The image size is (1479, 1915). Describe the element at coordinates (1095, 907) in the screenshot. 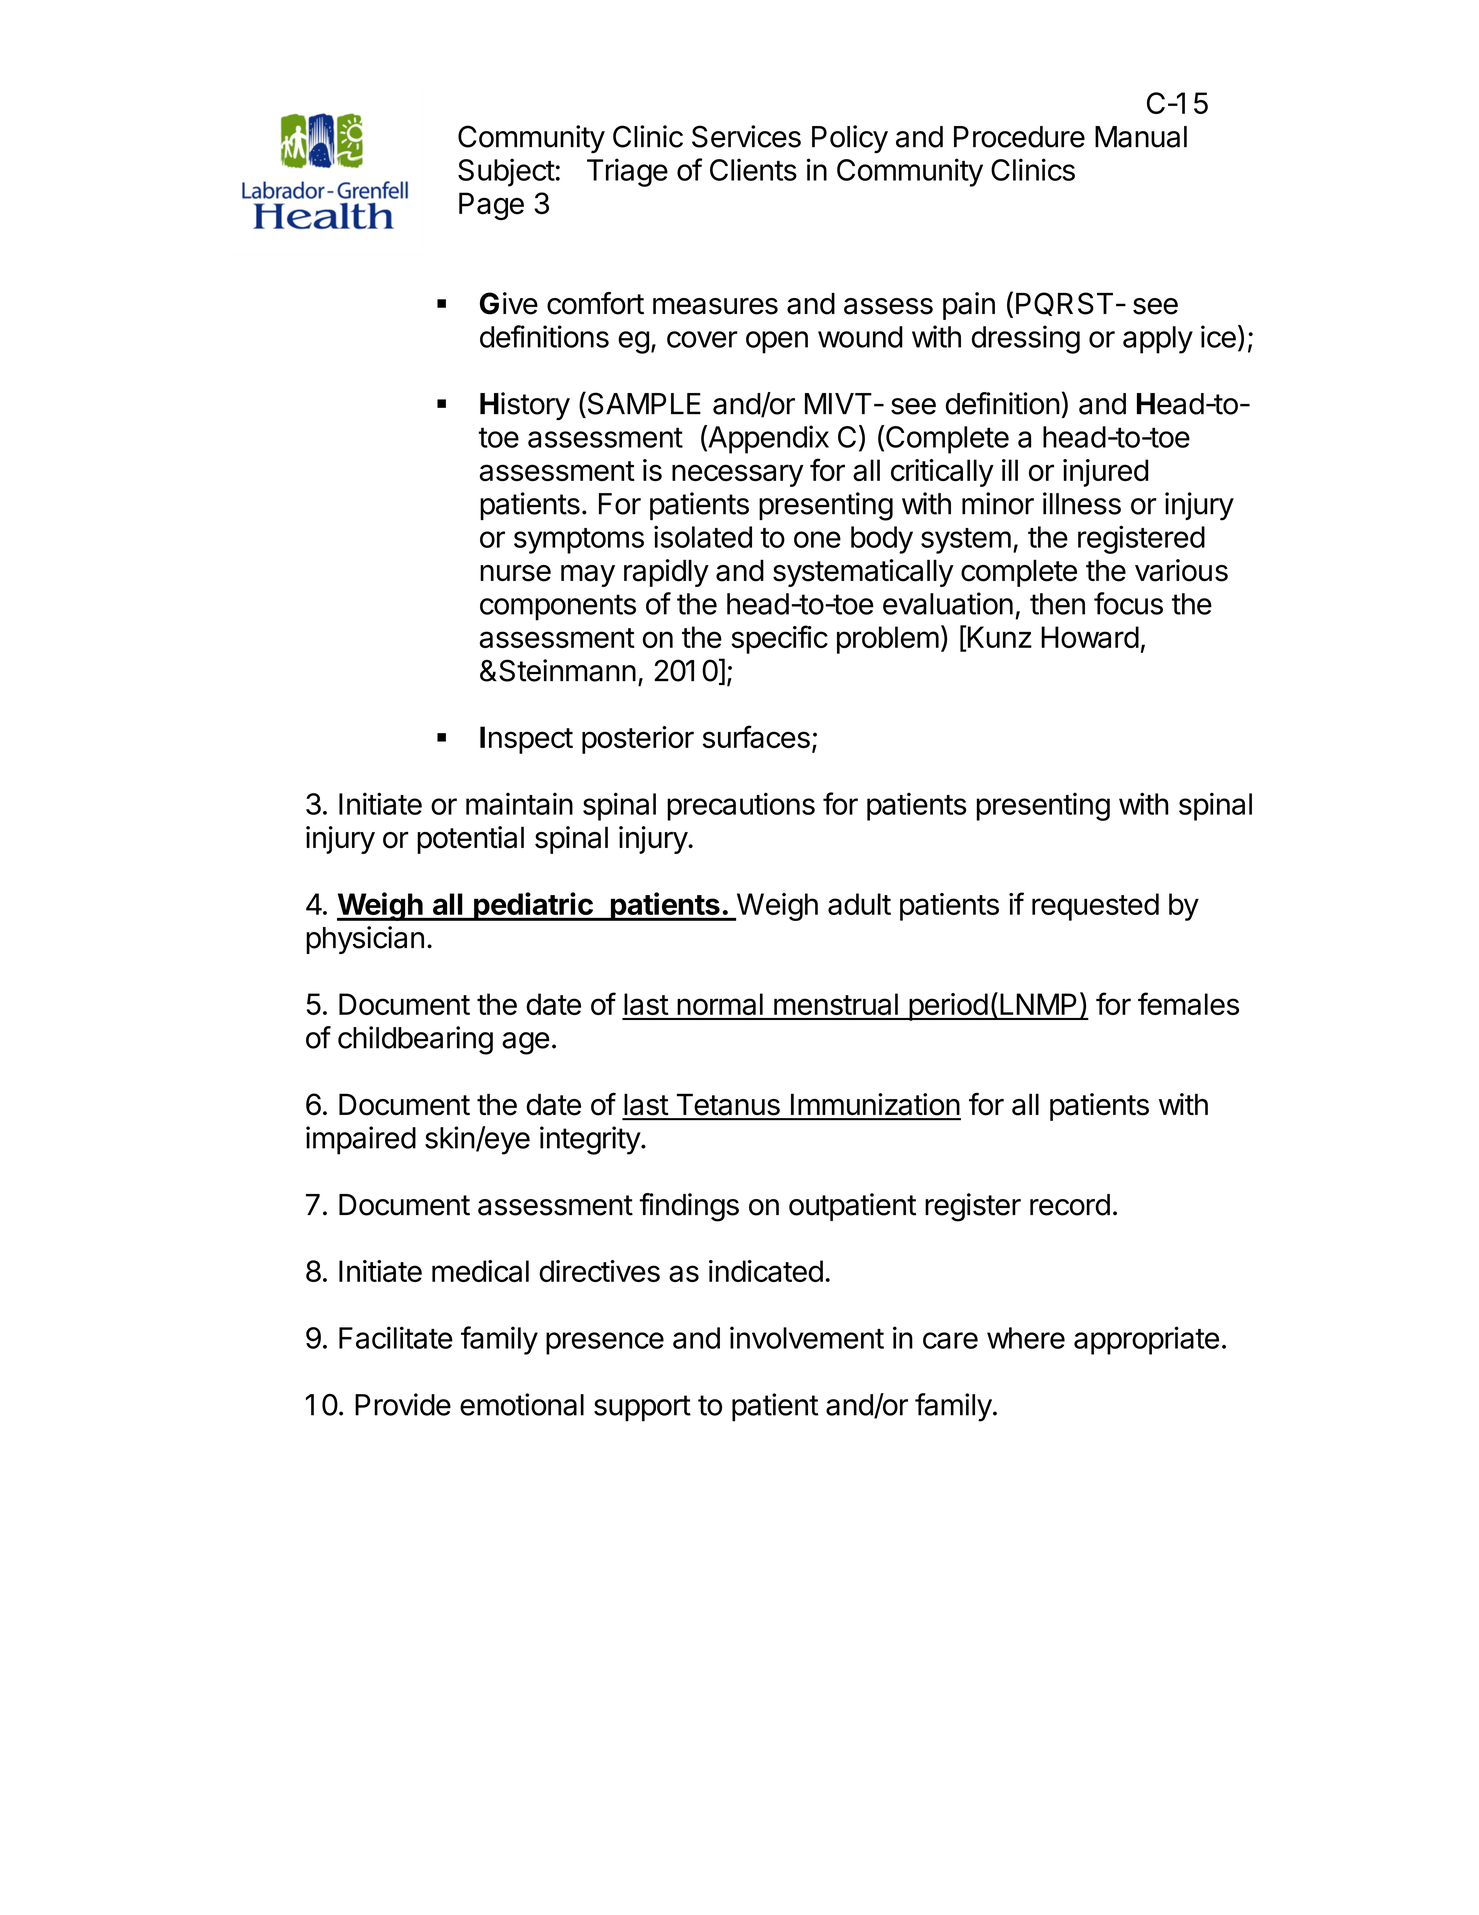

I see `requested` at that location.
